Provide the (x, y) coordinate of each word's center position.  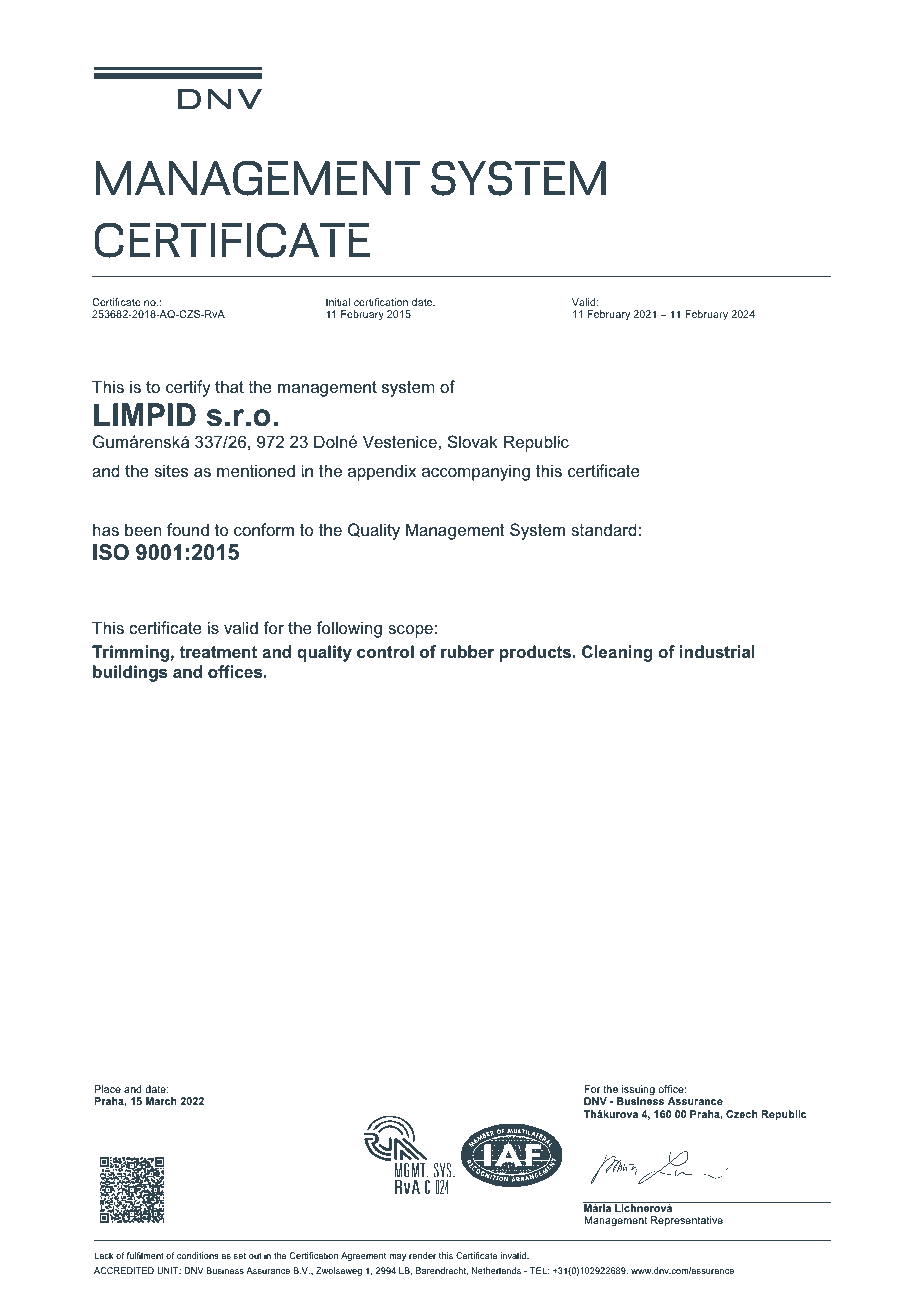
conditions (197, 1255)
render (422, 1255)
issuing (637, 1091)
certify (188, 388)
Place (108, 1089)
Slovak (473, 442)
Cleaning (617, 653)
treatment (218, 652)
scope (410, 631)
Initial (338, 302)
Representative (687, 1221)
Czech (742, 1114)
